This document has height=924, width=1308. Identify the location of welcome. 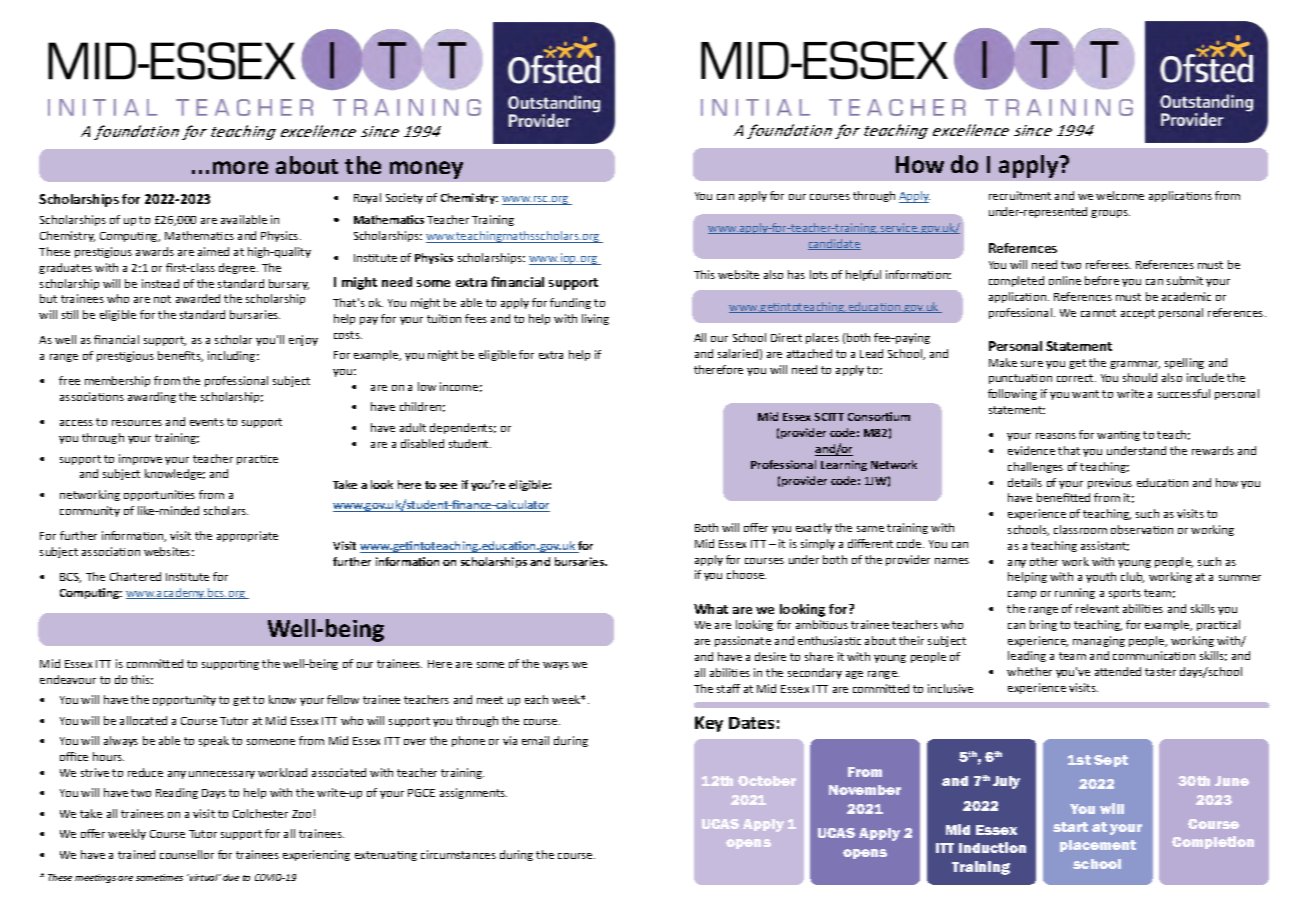
(1120, 195).
